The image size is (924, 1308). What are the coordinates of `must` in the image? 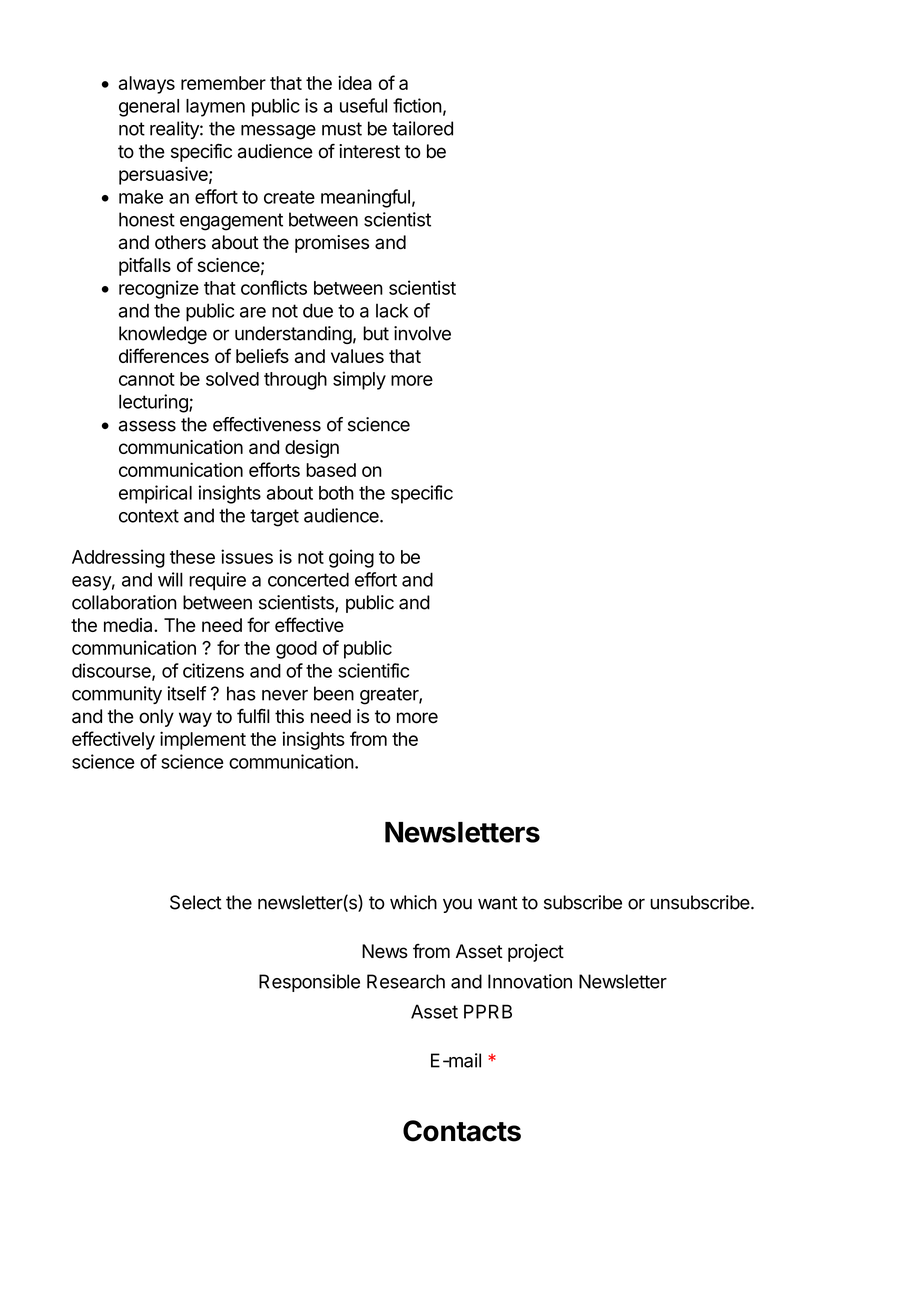 It's located at (342, 129).
